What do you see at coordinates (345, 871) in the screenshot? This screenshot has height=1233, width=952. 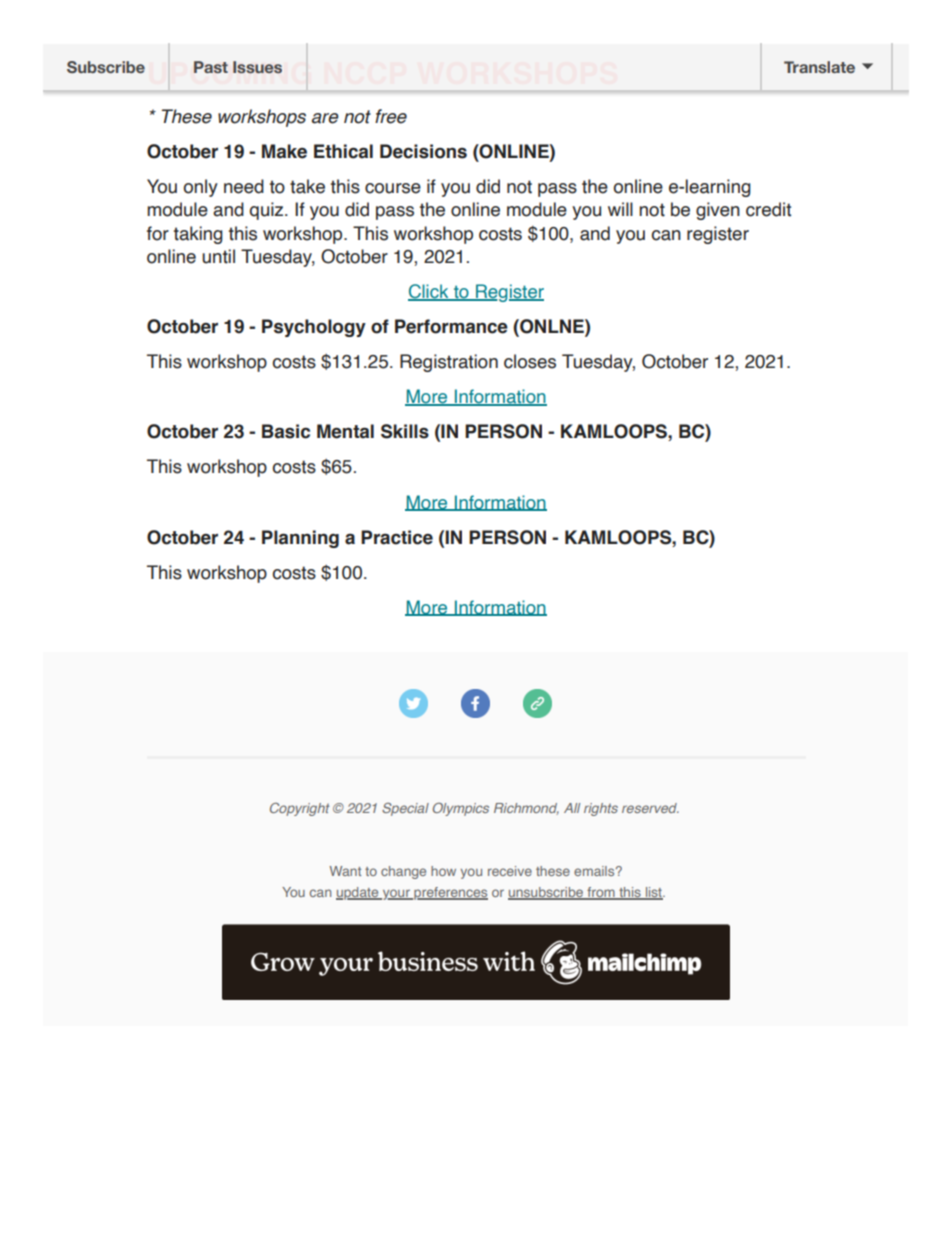 I see `Want` at bounding box center [345, 871].
